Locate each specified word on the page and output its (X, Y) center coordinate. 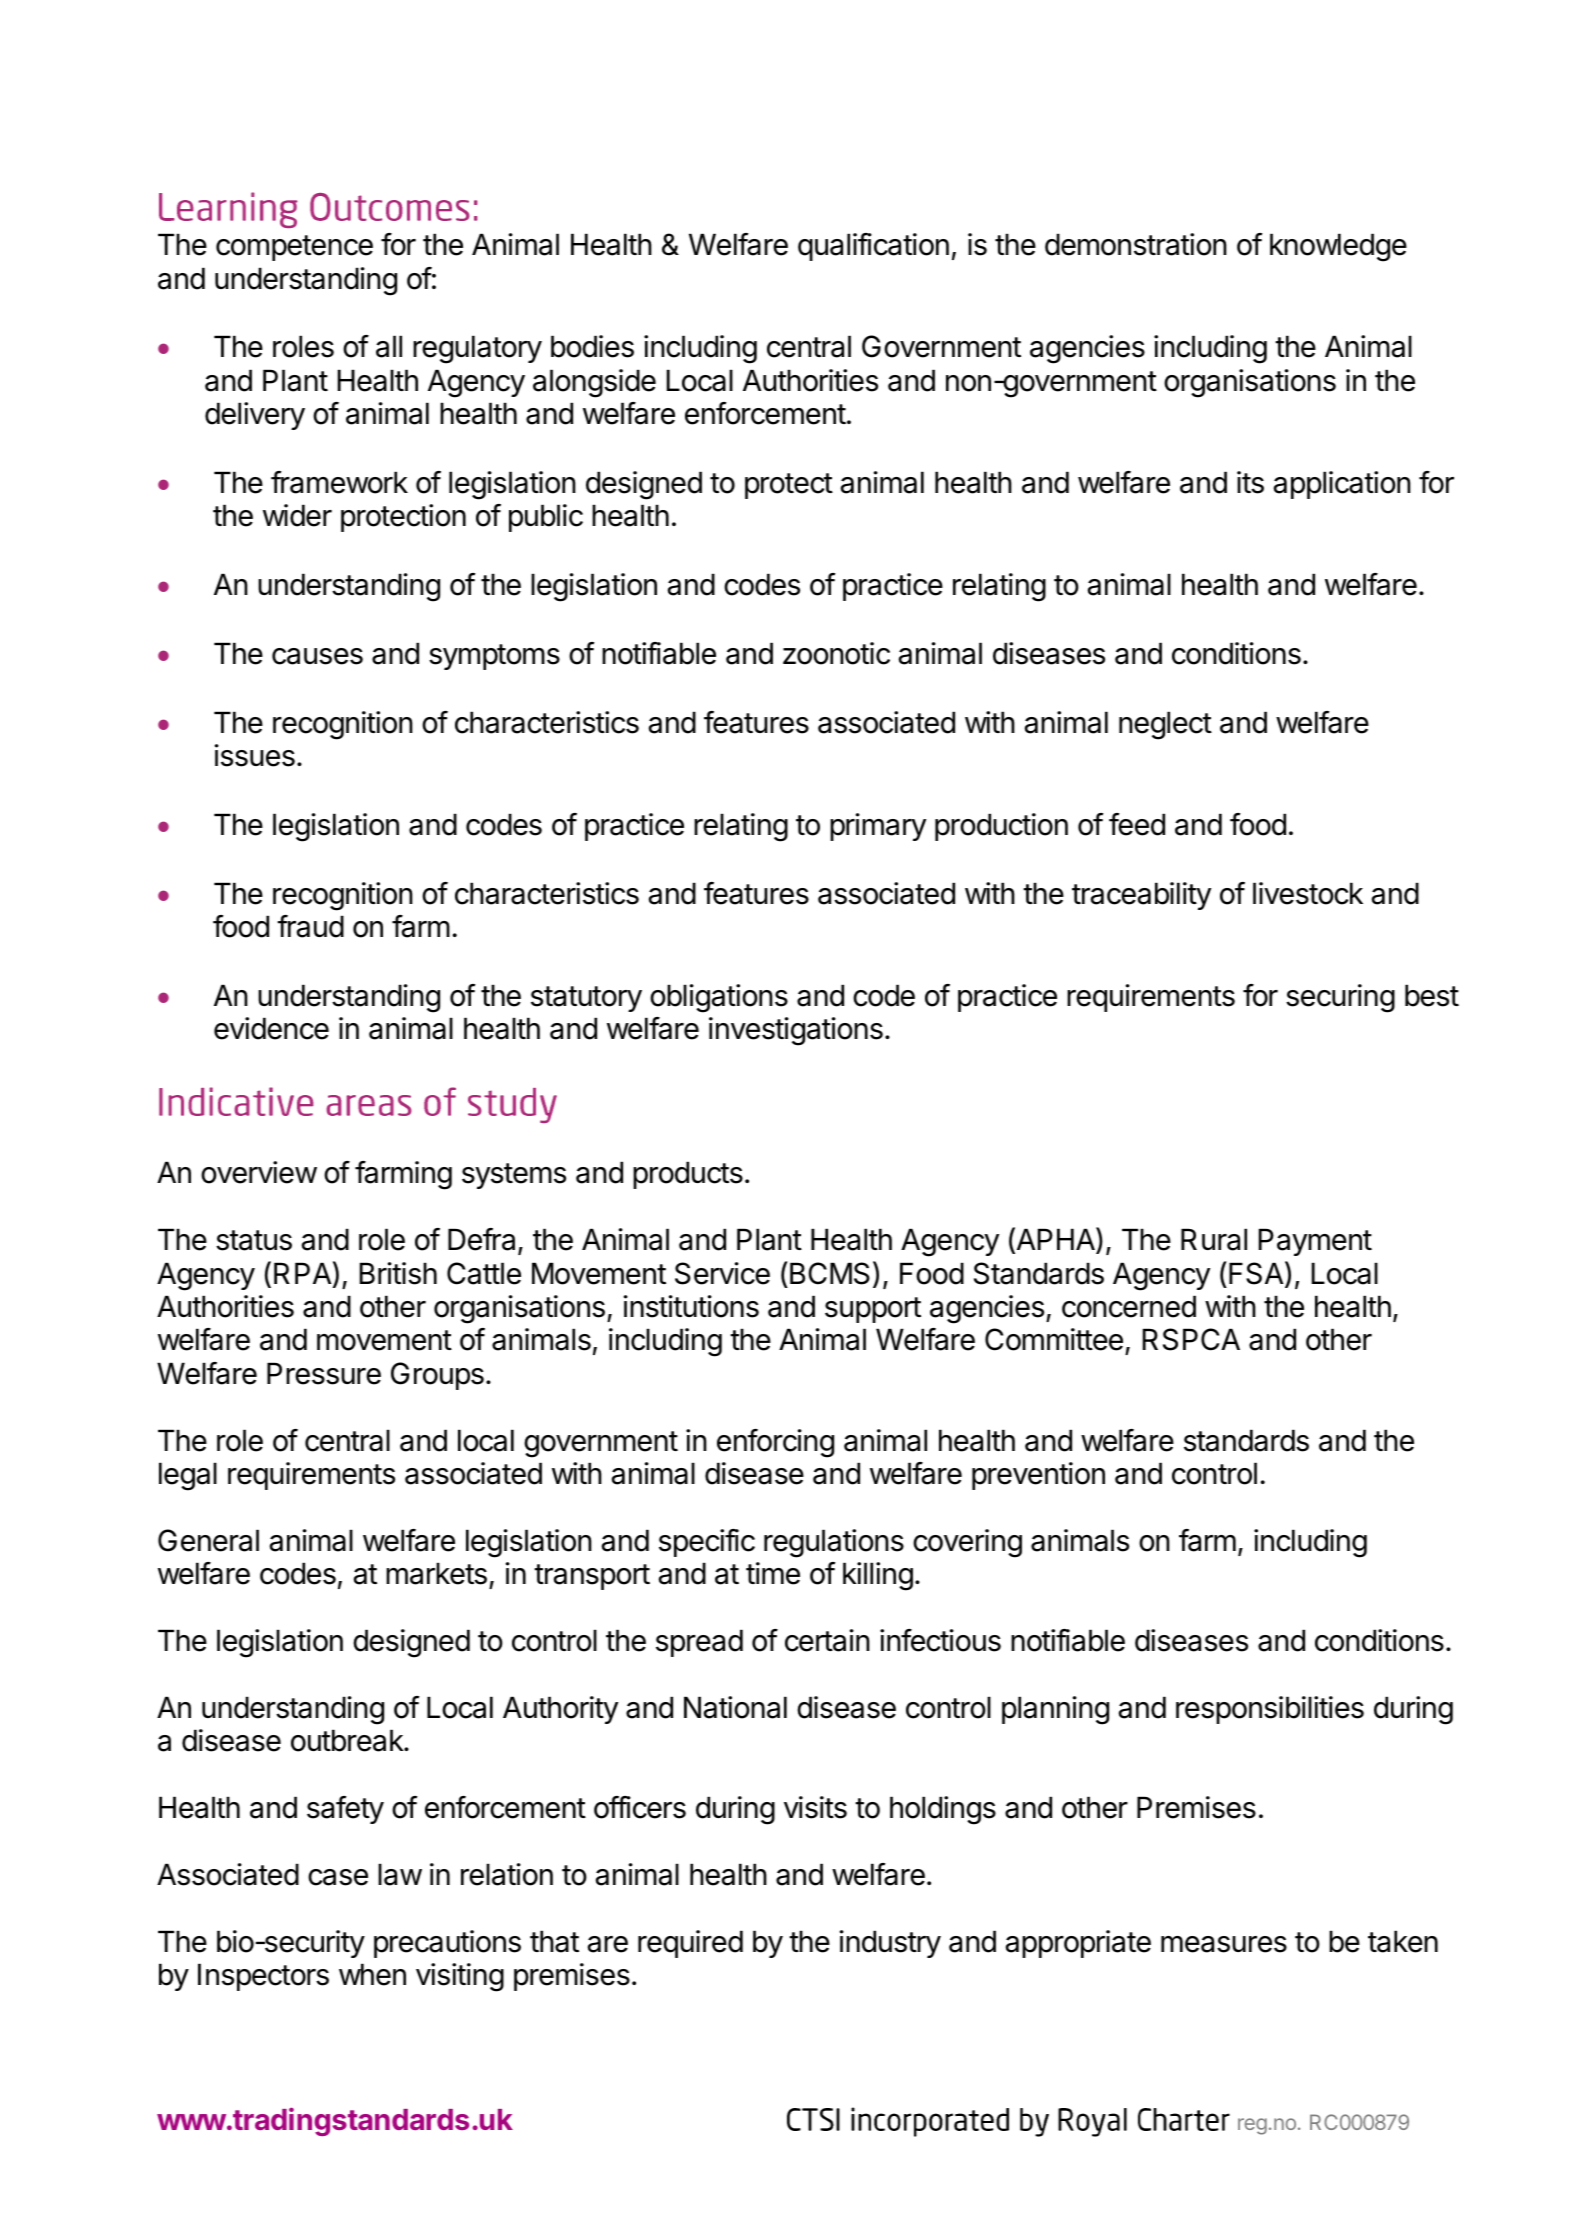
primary (878, 827)
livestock (1308, 893)
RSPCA (1191, 1339)
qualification (873, 247)
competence (294, 248)
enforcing (775, 1443)
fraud (310, 926)
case (338, 1877)
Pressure (324, 1373)
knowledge (1338, 247)
